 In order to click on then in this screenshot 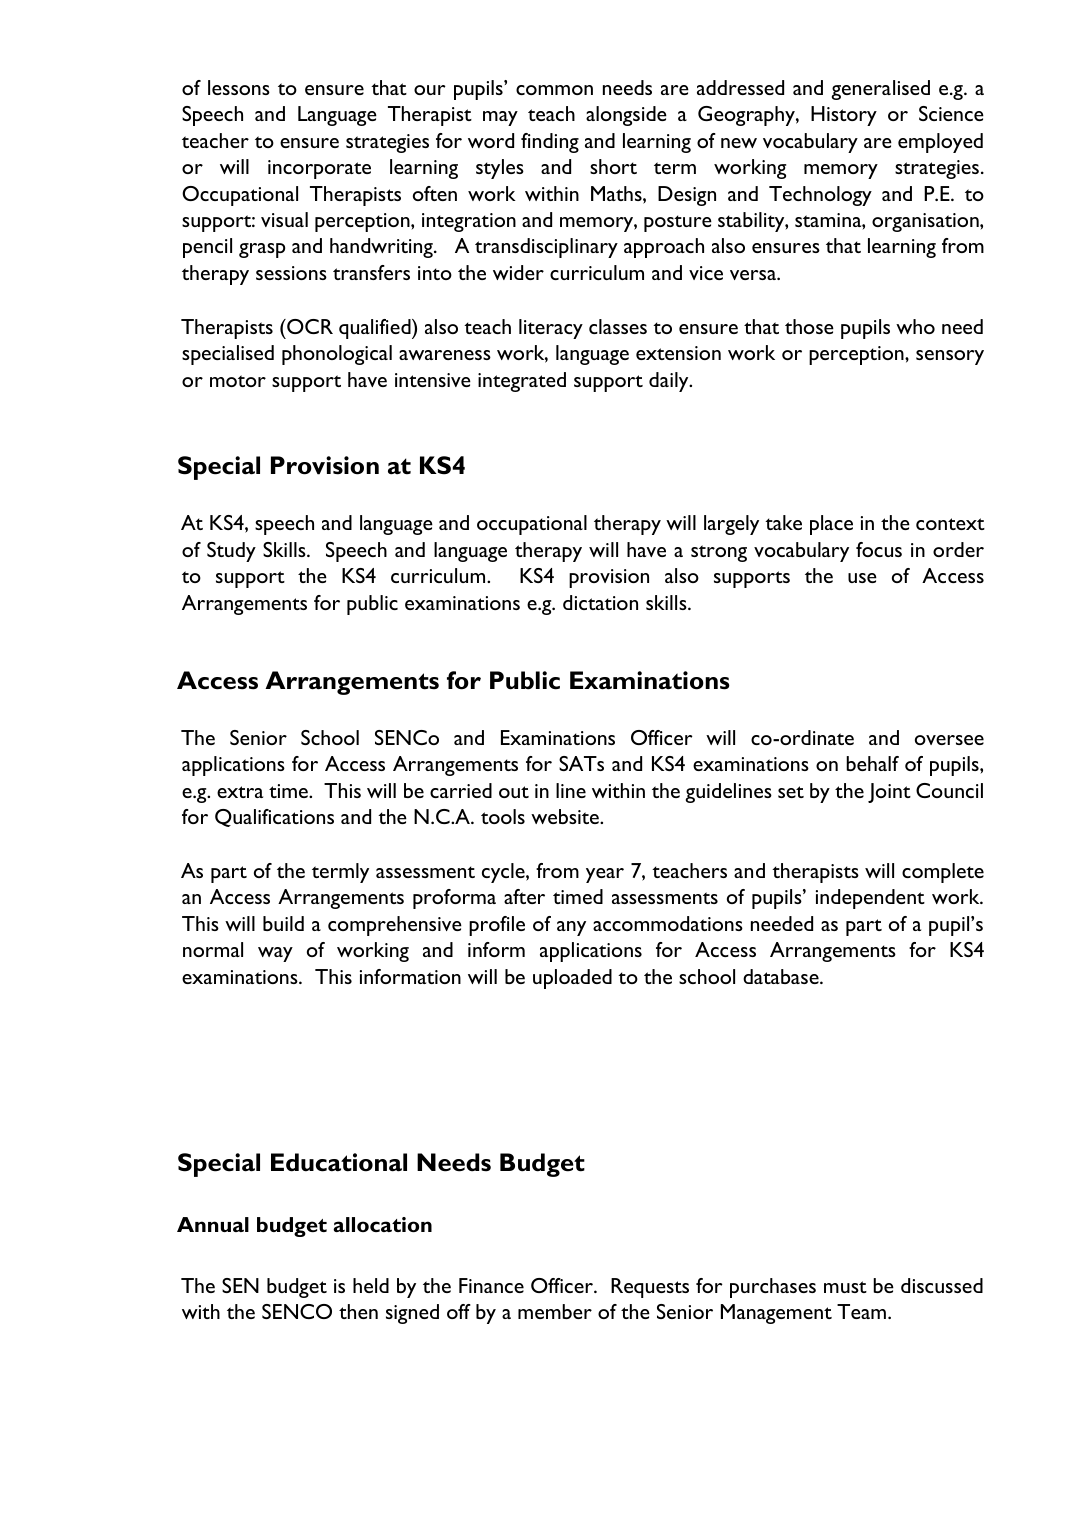, I will do `click(358, 1311)`.
